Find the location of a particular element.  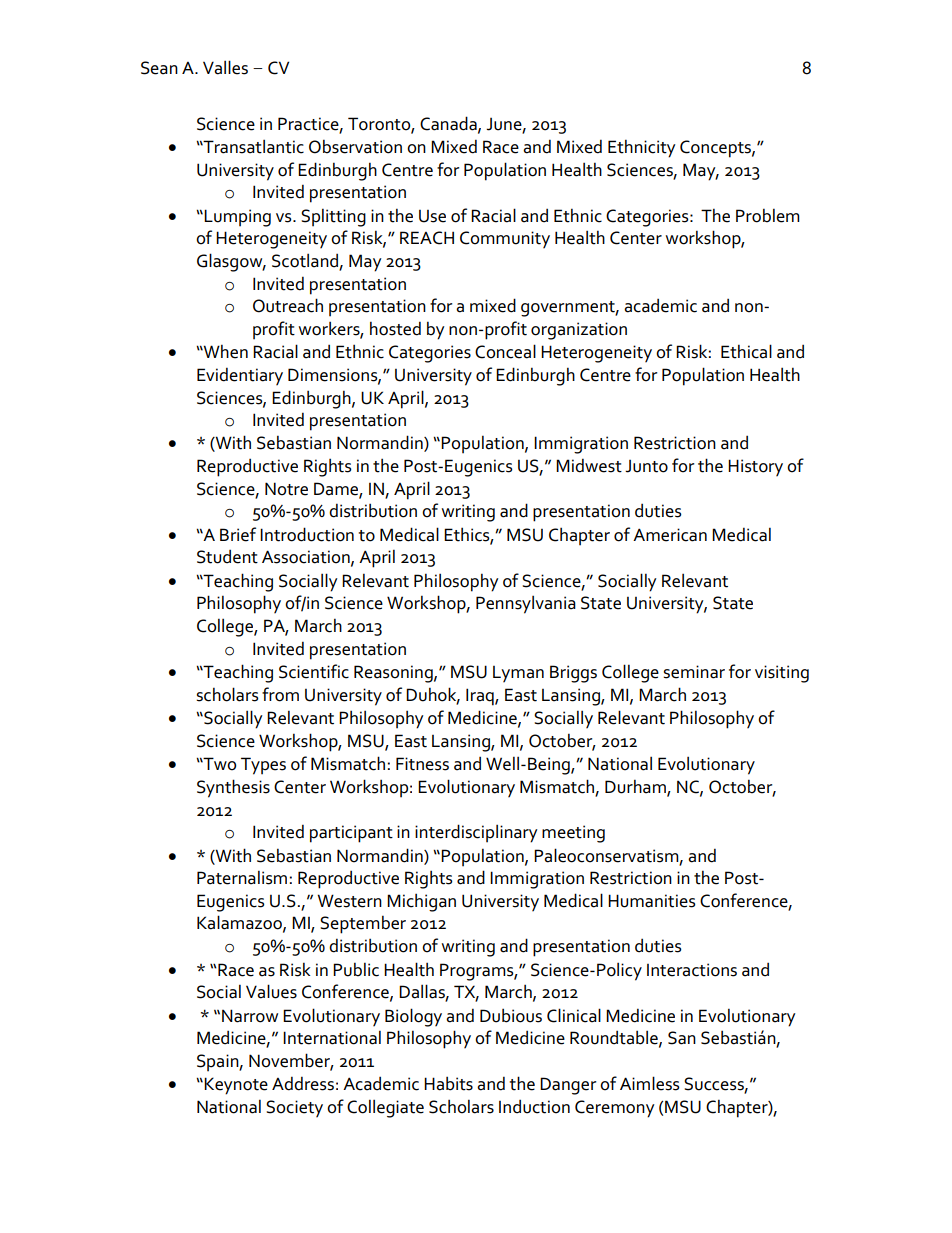

Habits is located at coordinates (448, 1084).
